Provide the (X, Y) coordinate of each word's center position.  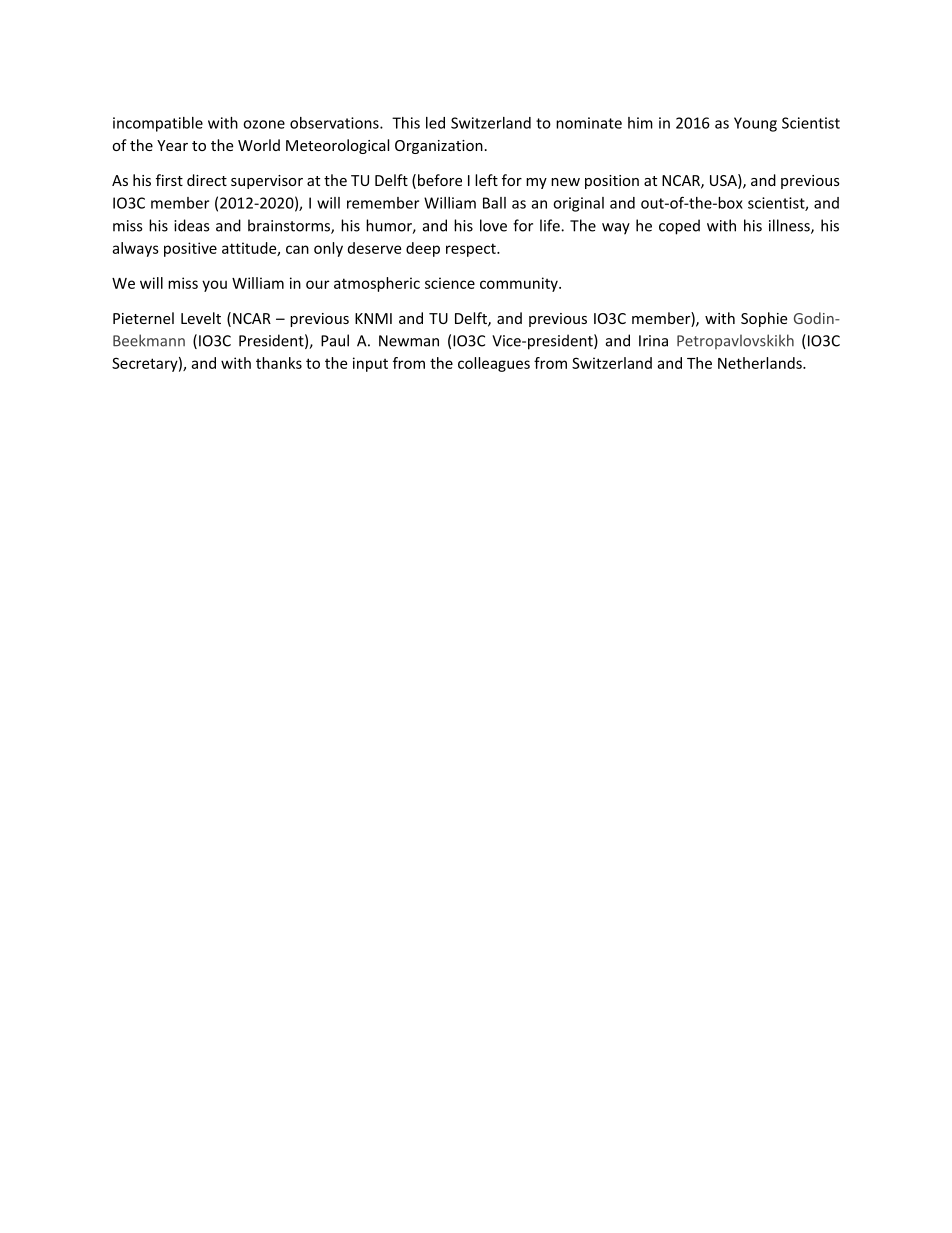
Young (755, 124)
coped (679, 227)
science (450, 283)
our (317, 284)
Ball (494, 203)
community (520, 284)
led (435, 123)
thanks (279, 363)
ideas (191, 225)
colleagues (494, 364)
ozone (264, 124)
